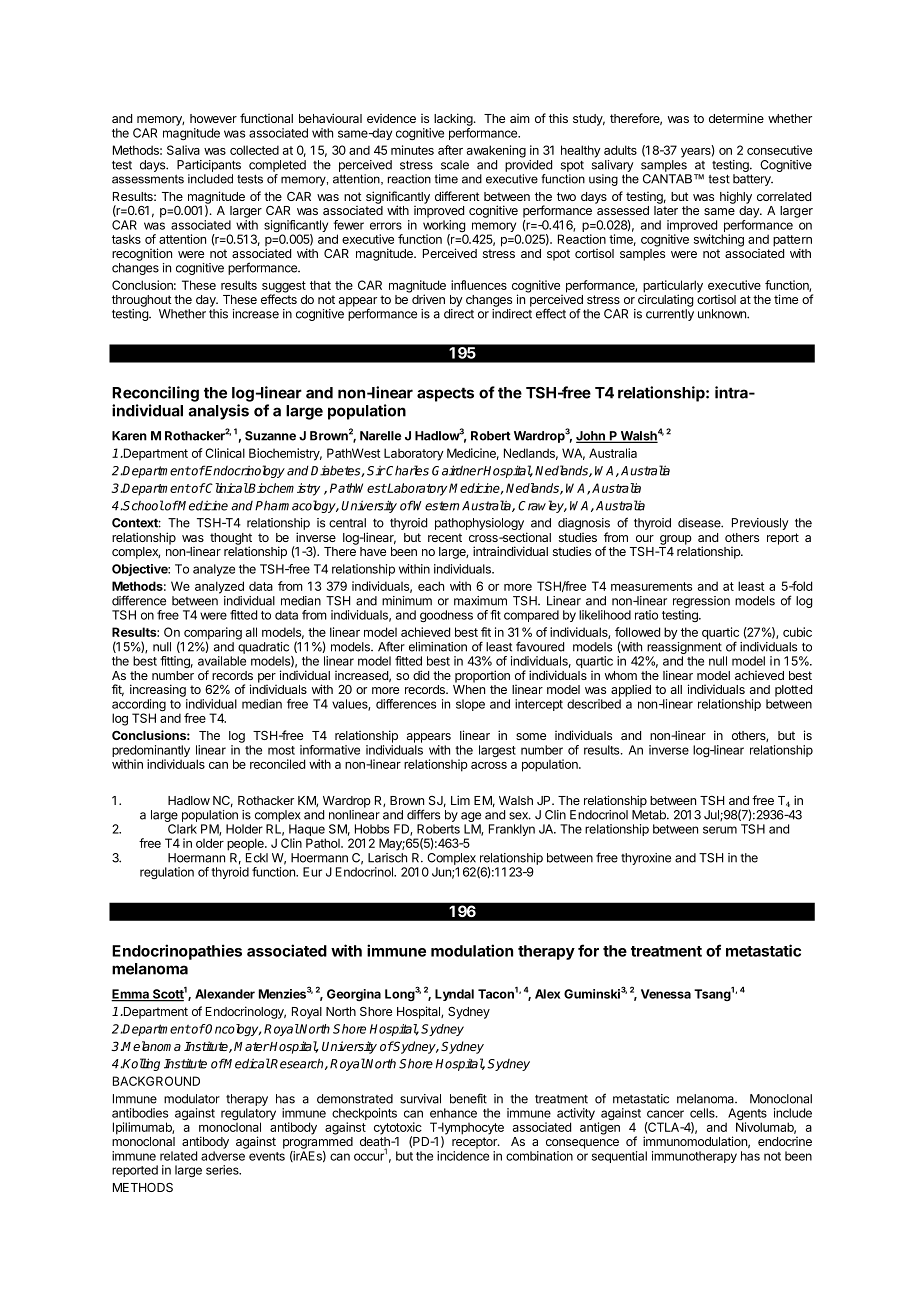  Describe the element at coordinates (182, 829) in the page. I see `Clark` at that location.
